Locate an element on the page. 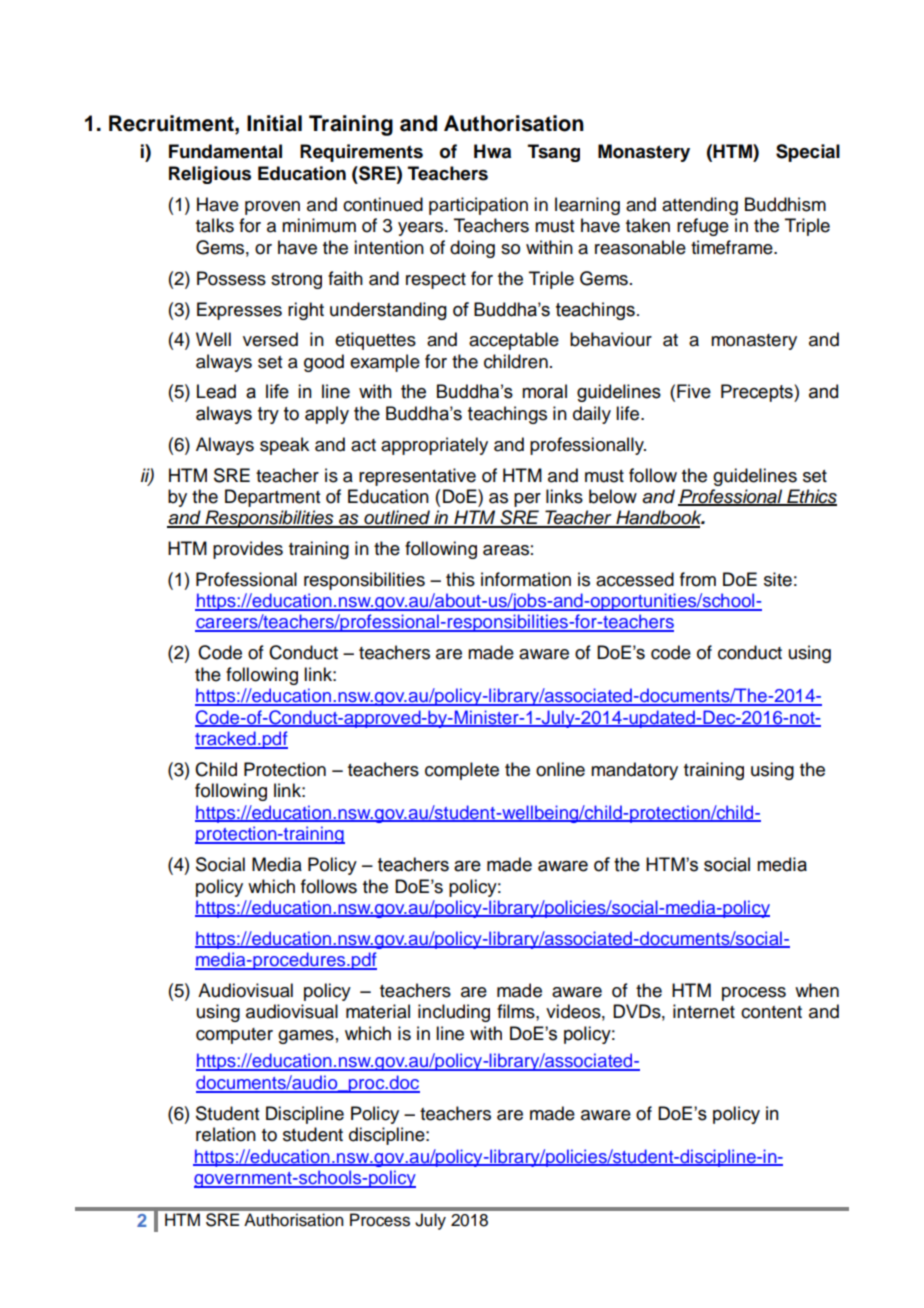 This document has height=1308, width=924. material is located at coordinates (378, 1011).
